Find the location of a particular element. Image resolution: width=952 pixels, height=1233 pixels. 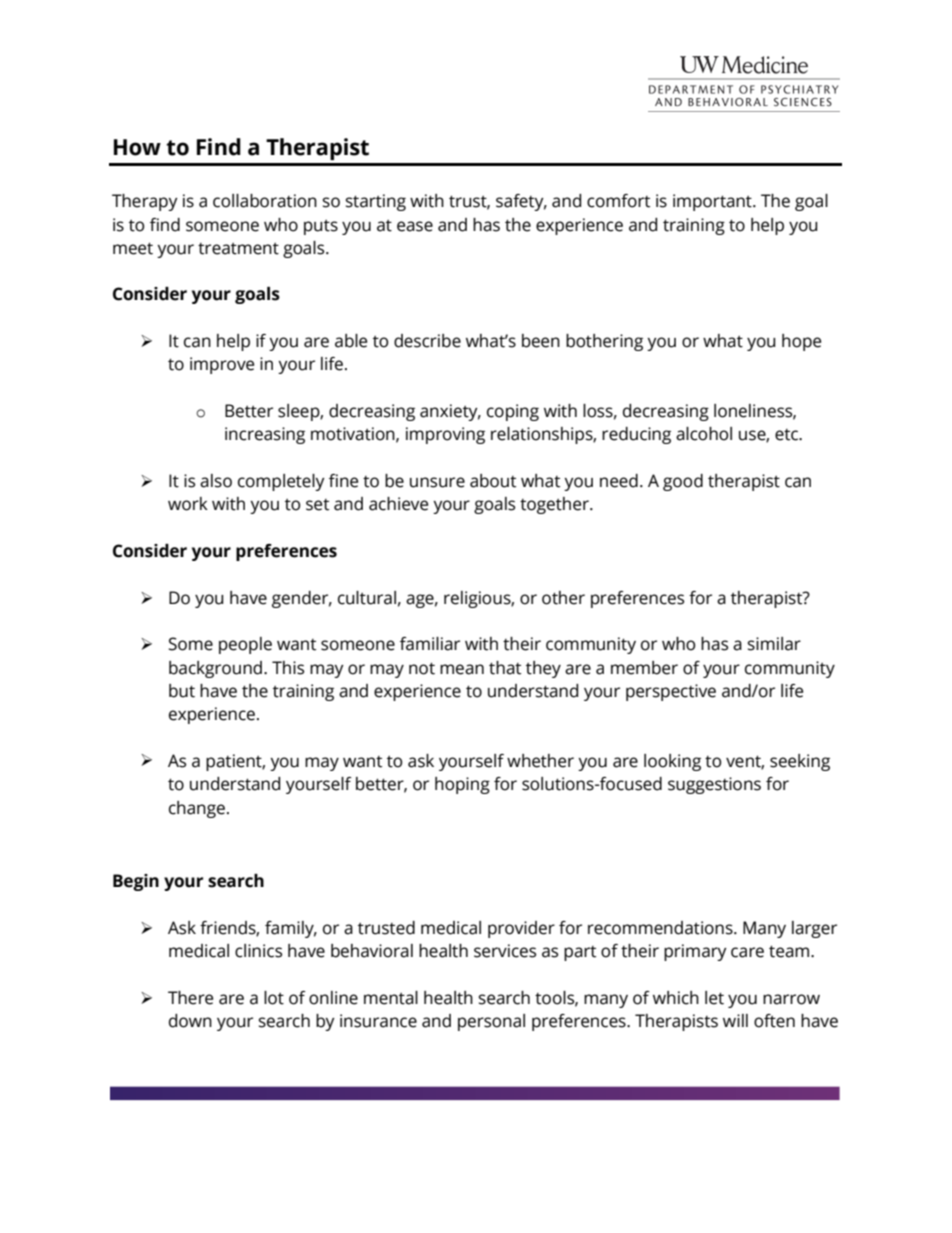

ease is located at coordinates (415, 226).
